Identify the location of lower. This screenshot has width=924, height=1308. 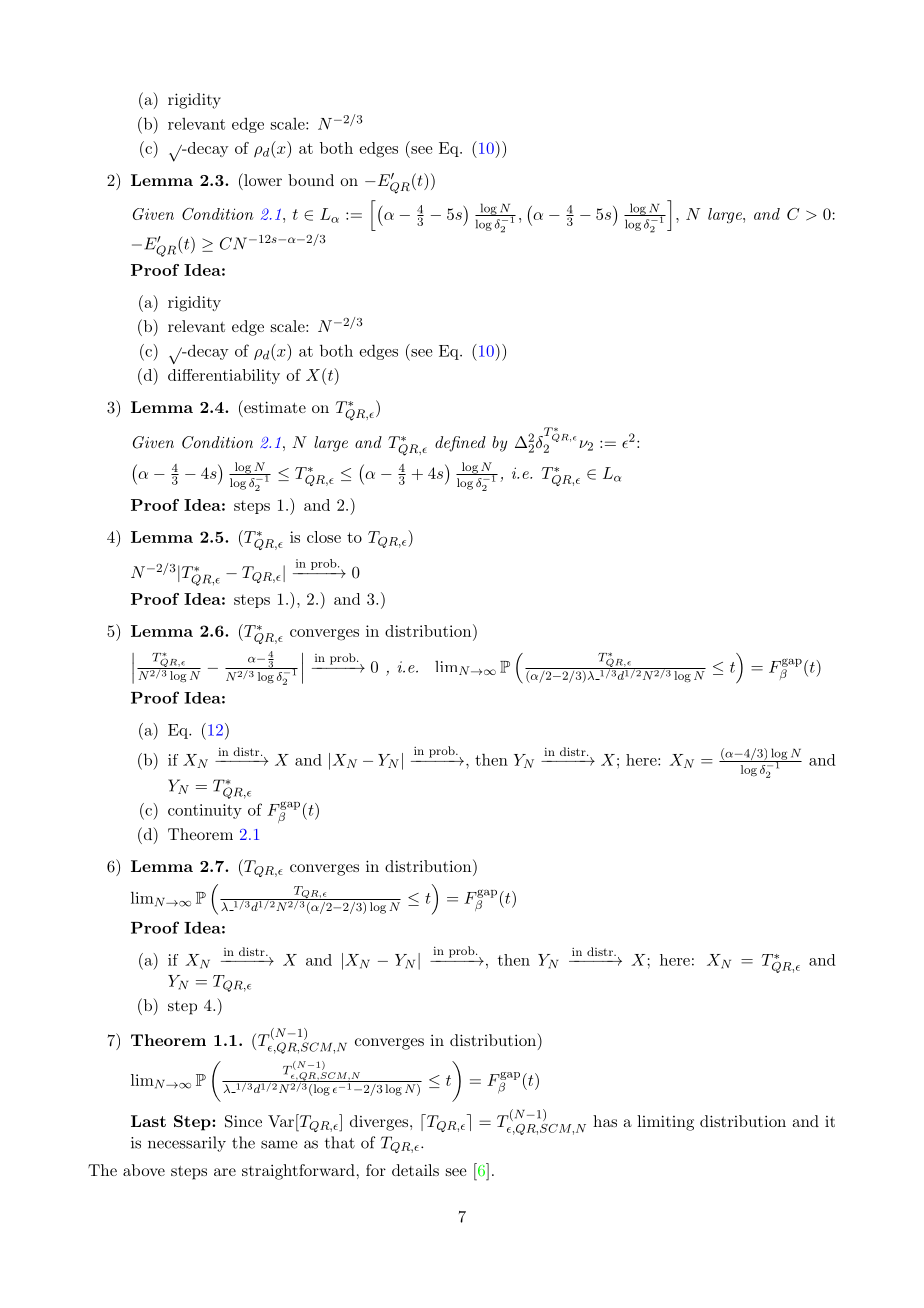
(262, 179).
